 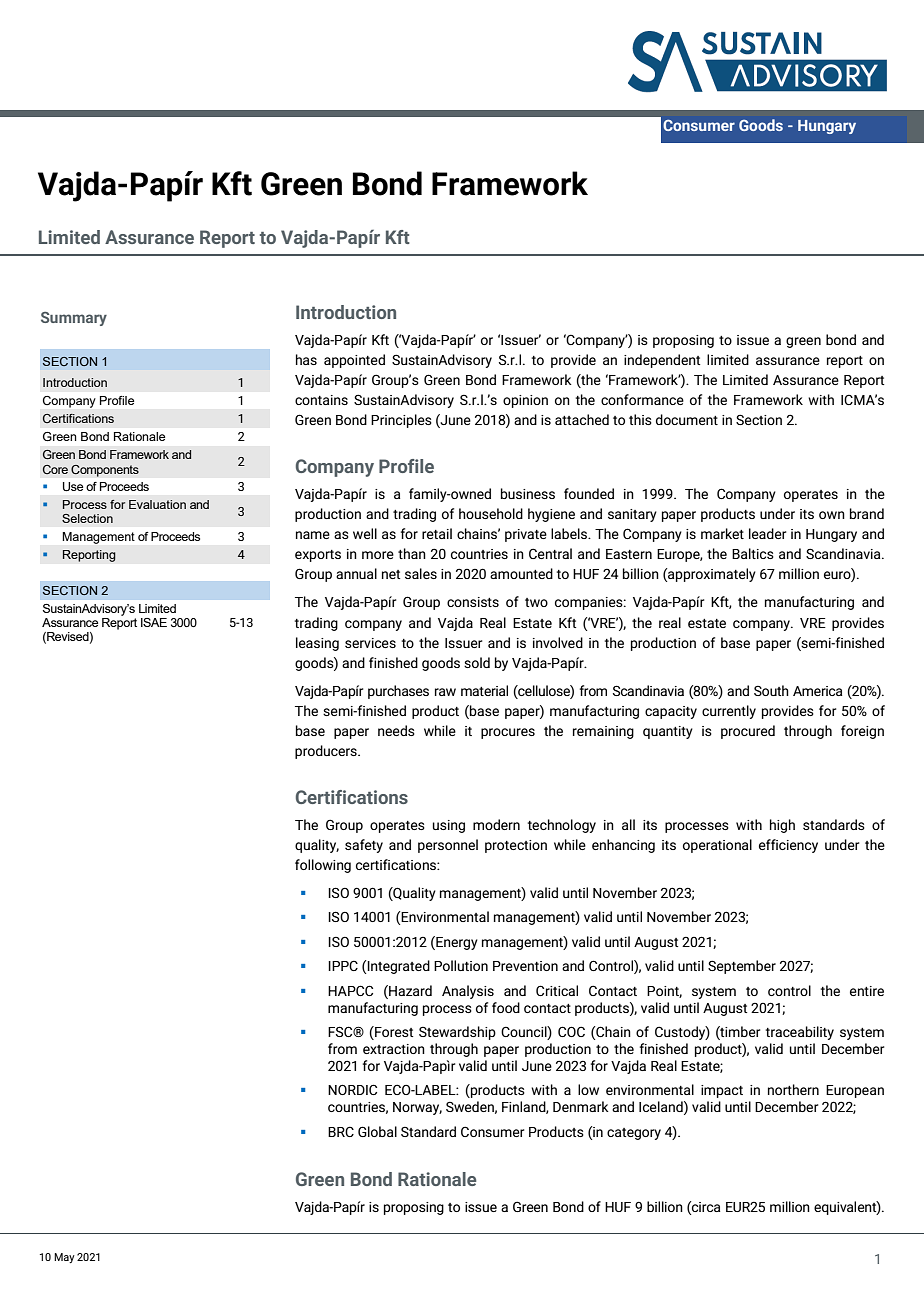 I want to click on personnel, so click(x=448, y=846).
